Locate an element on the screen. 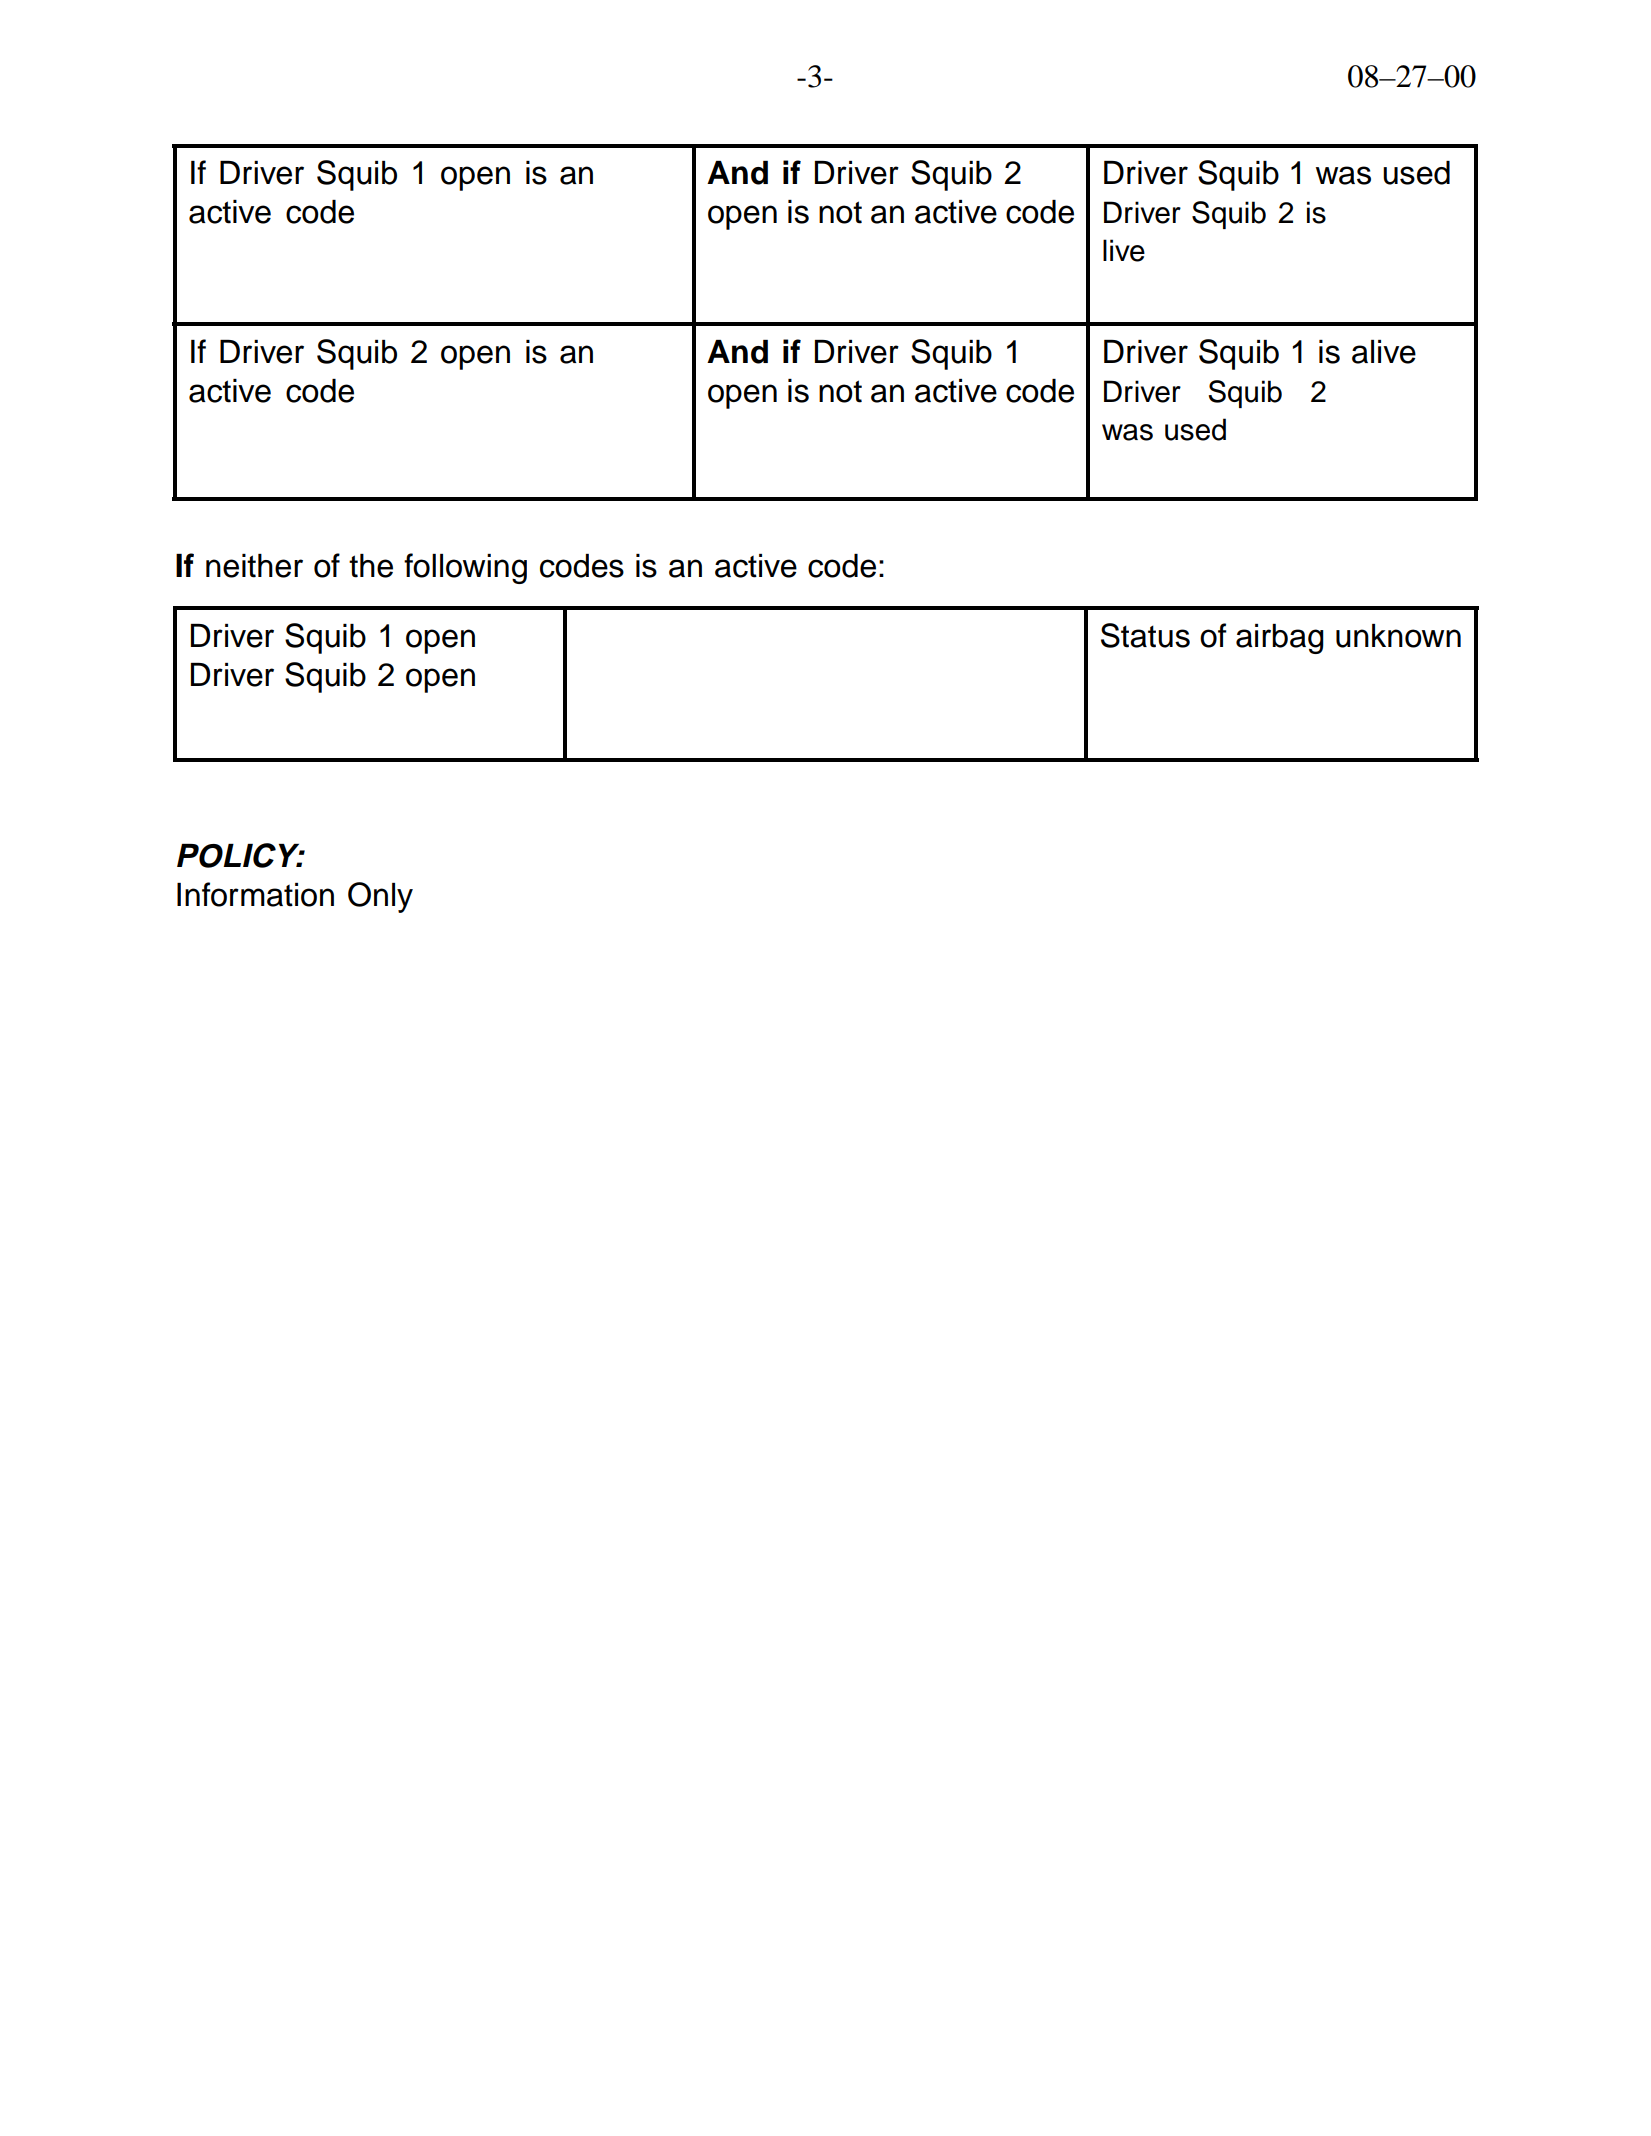 This screenshot has width=1651, height=2136. unknown is located at coordinates (1398, 636).
